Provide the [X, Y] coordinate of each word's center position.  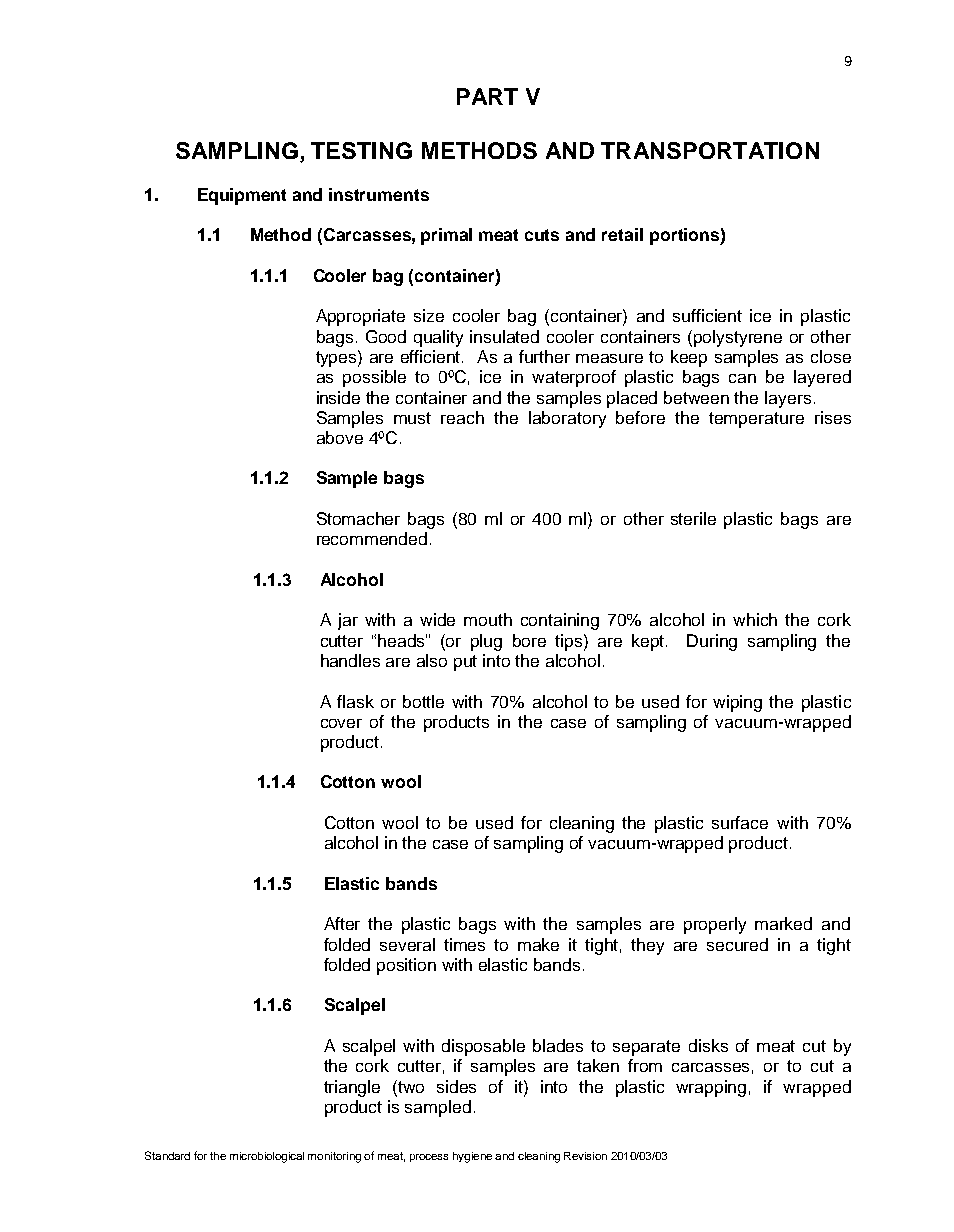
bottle [423, 701]
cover [341, 723]
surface [740, 822]
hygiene [472, 1157]
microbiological [267, 1157]
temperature [756, 420]
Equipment [242, 196]
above [340, 437]
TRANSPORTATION [710, 150]
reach [462, 417]
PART [487, 96]
